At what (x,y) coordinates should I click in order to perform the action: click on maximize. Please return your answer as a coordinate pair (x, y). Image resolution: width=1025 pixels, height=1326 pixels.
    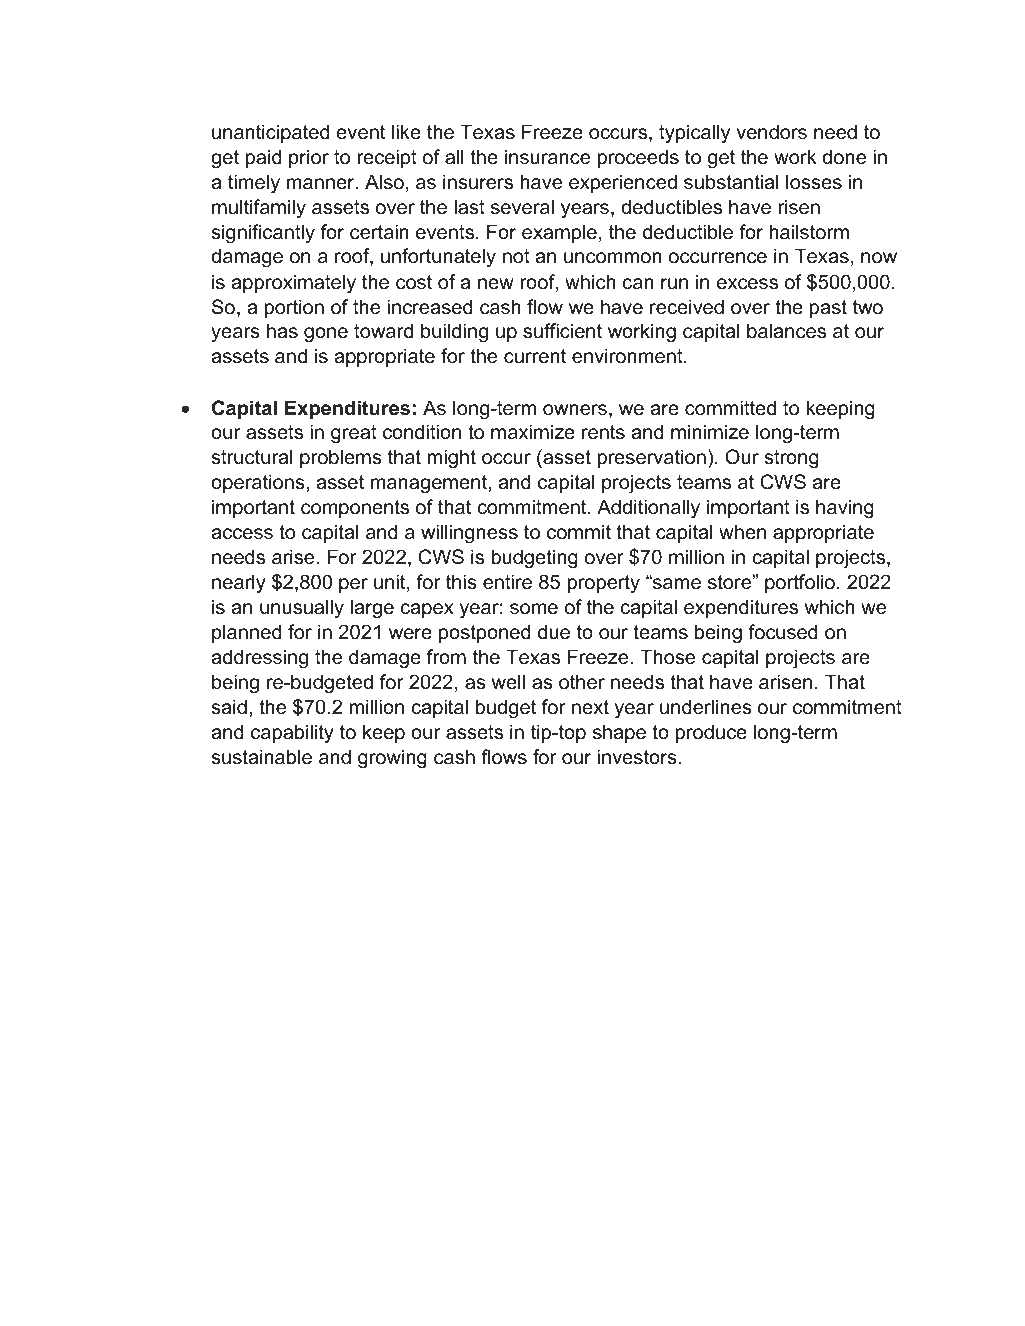
    Looking at the image, I should click on (533, 432).
